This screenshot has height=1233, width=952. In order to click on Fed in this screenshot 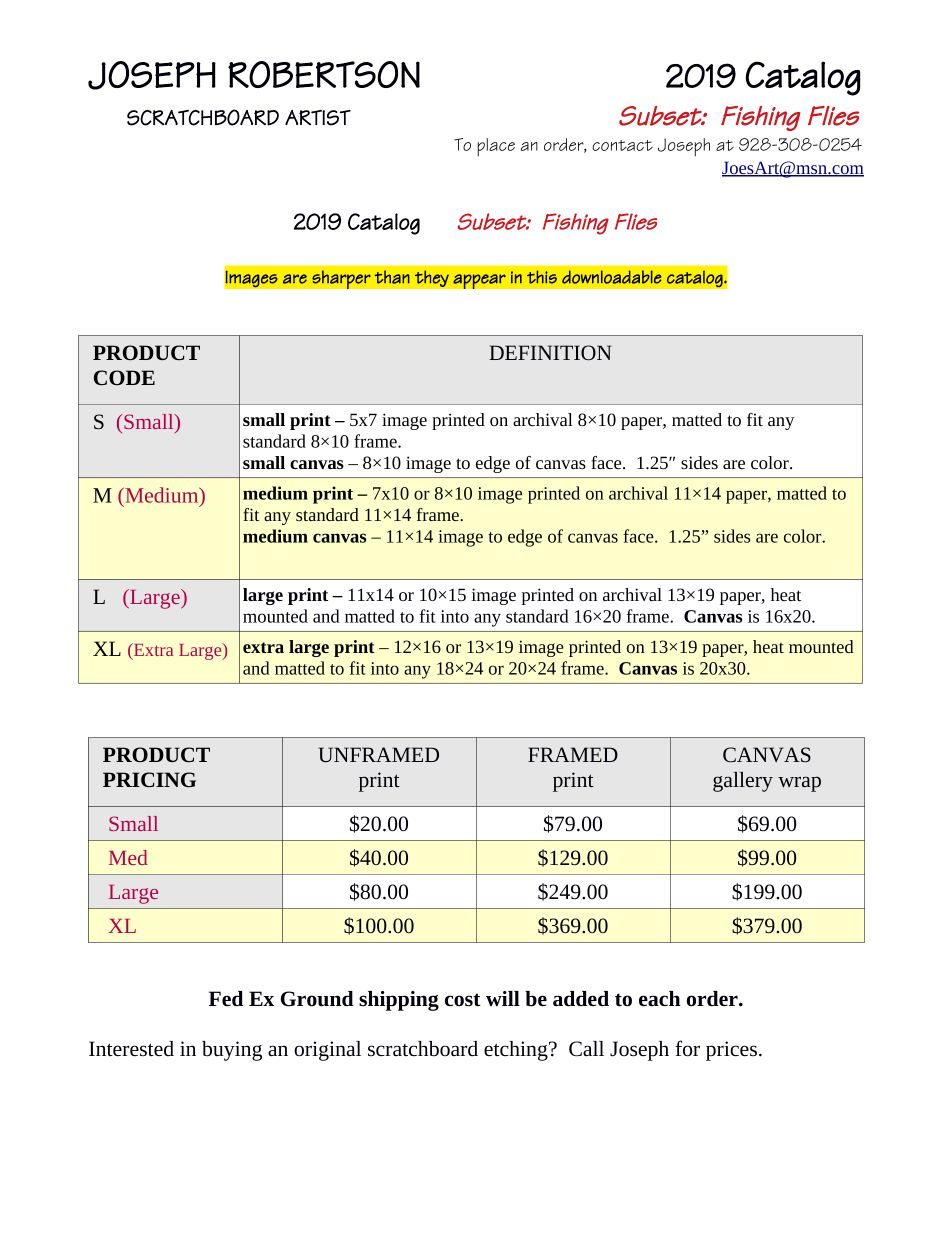, I will do `click(226, 999)`.
